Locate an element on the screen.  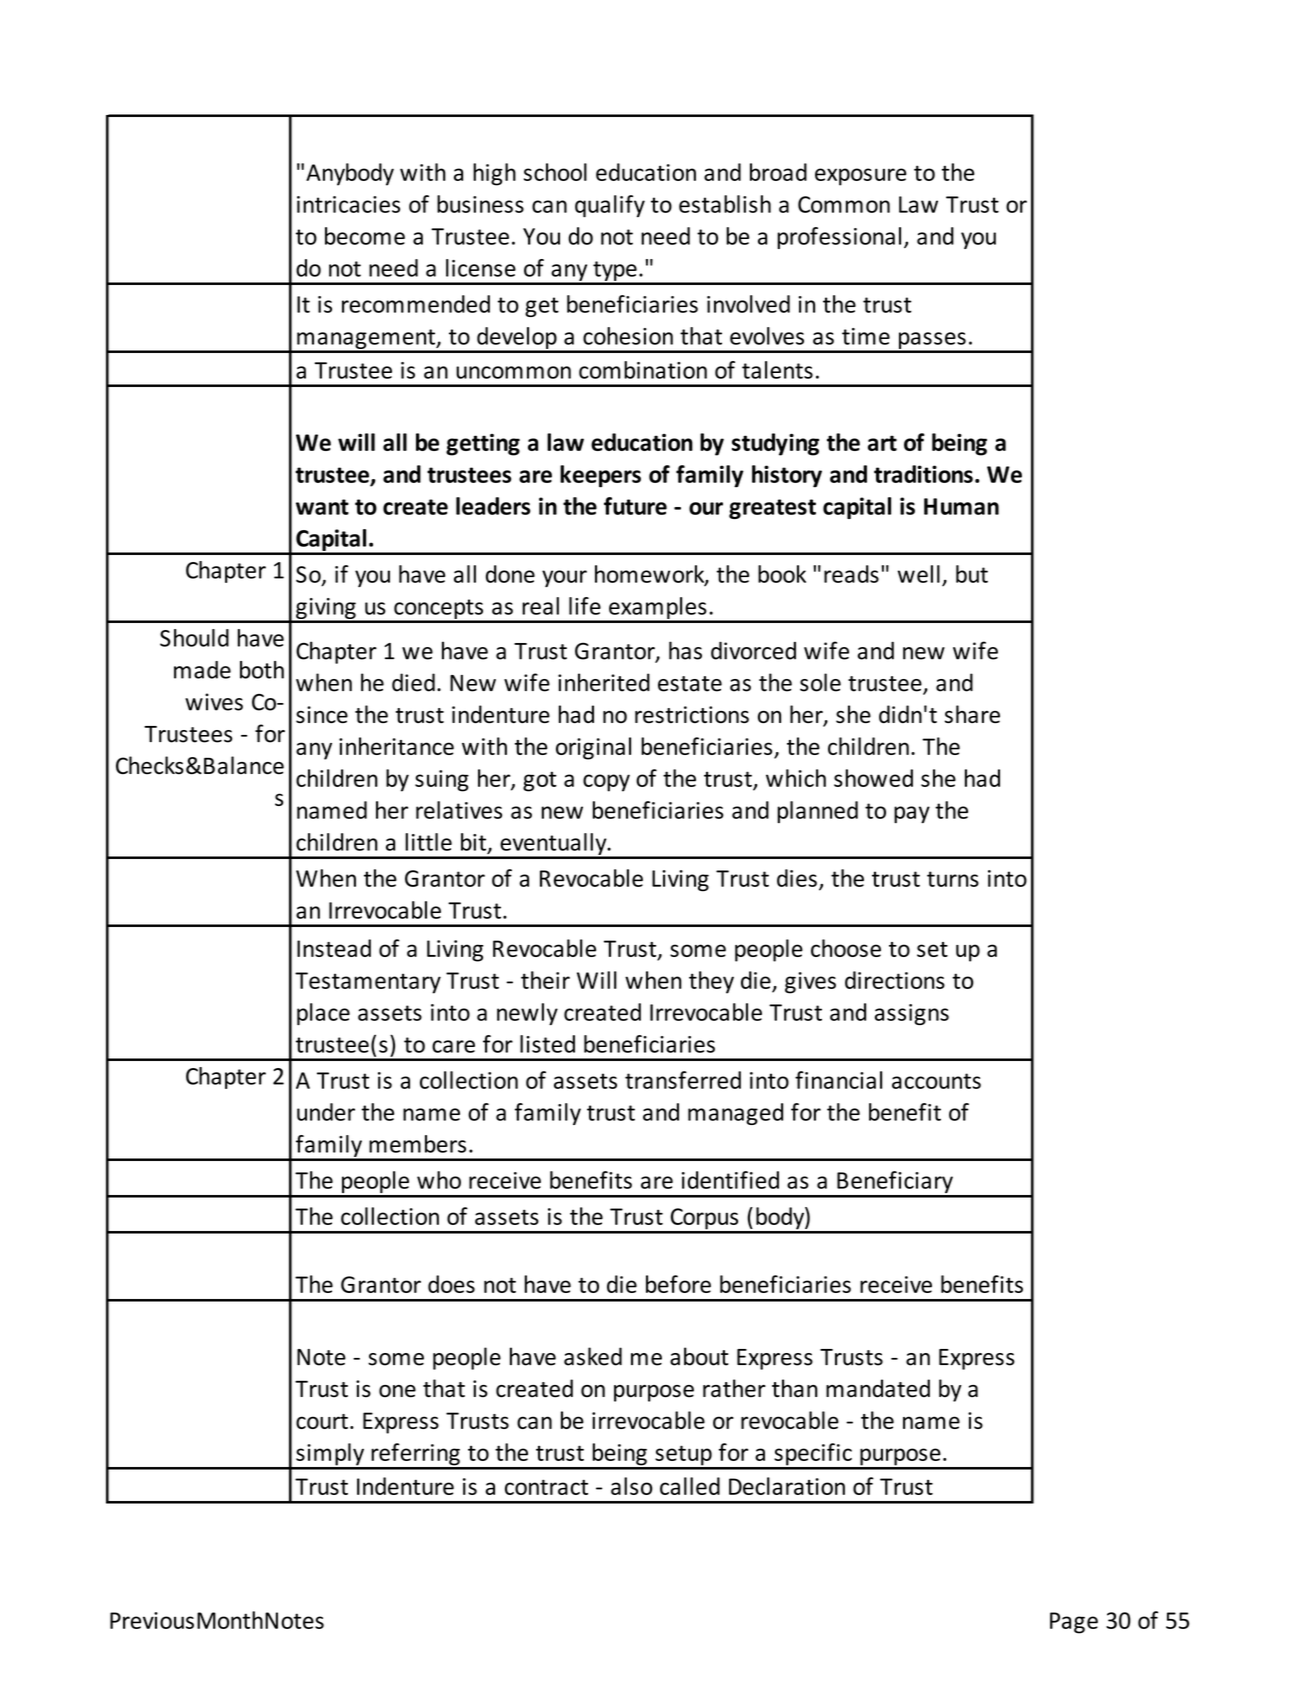
intricacies is located at coordinates (348, 204).
